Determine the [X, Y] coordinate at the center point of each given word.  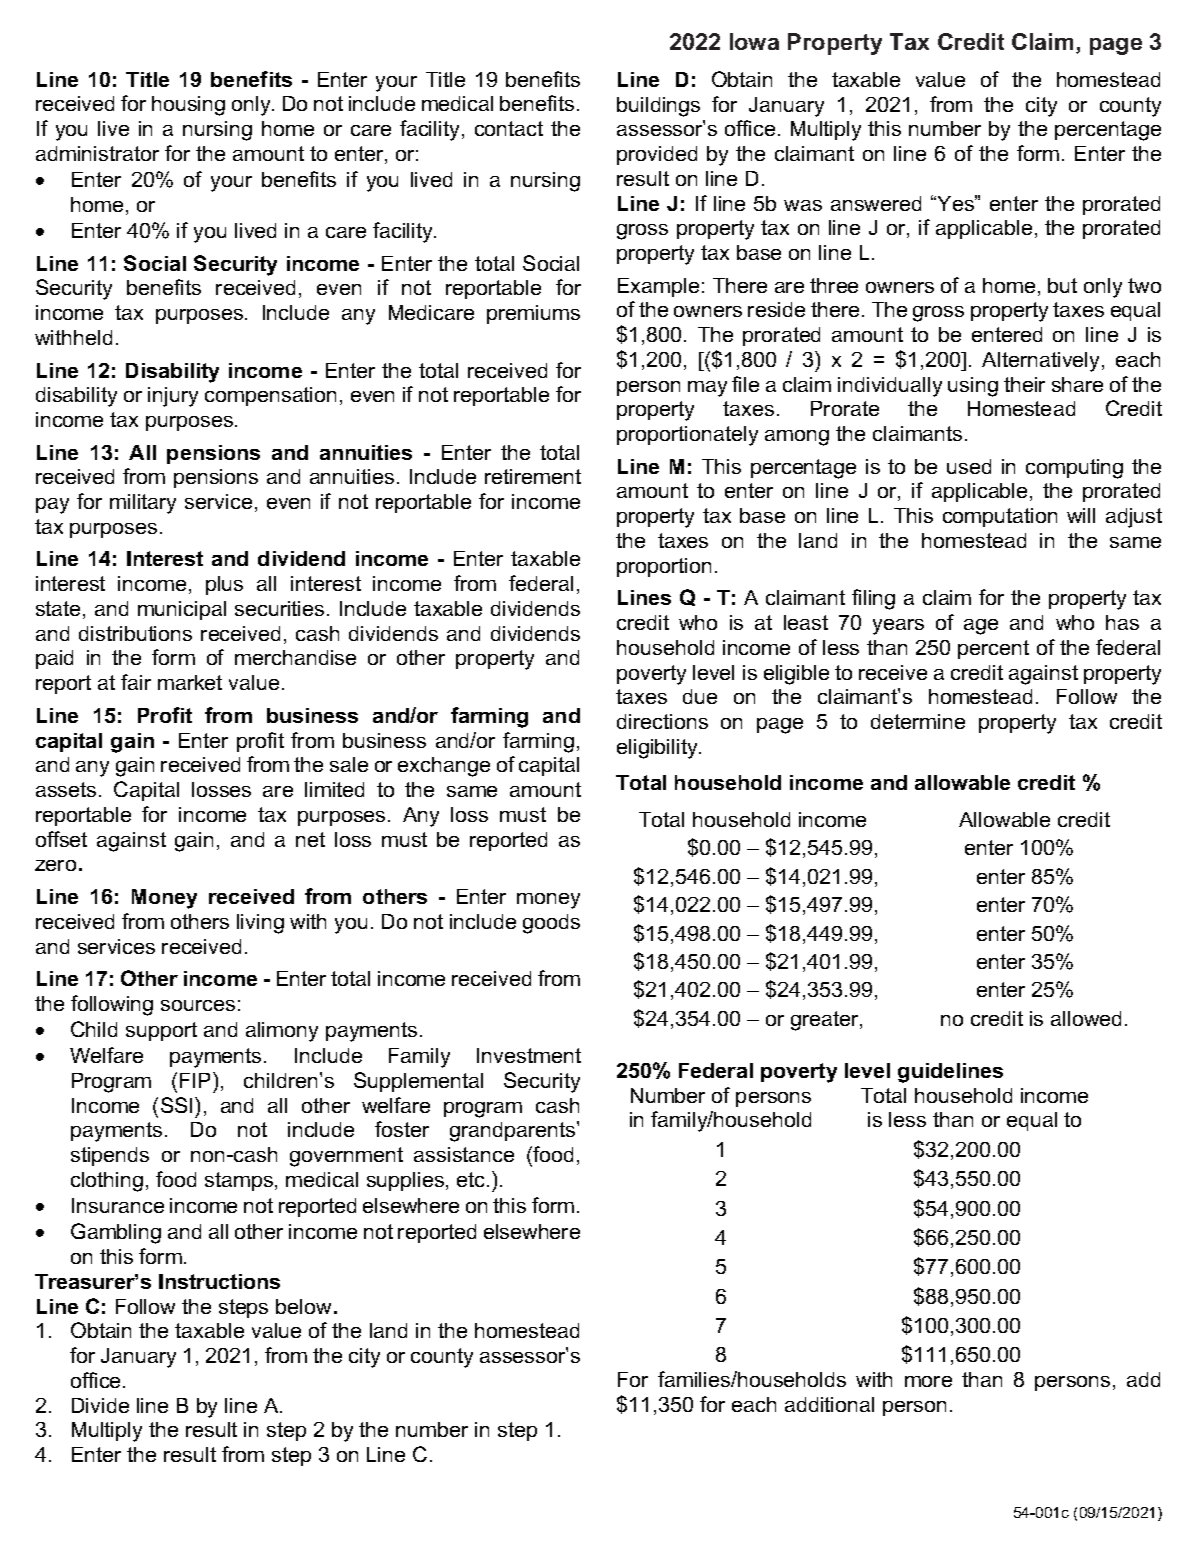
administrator [97, 153]
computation [1000, 517]
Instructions [219, 1281]
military [143, 504]
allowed [1086, 1018]
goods [551, 924]
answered [876, 203]
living [260, 924]
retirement [533, 476]
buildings [658, 107]
